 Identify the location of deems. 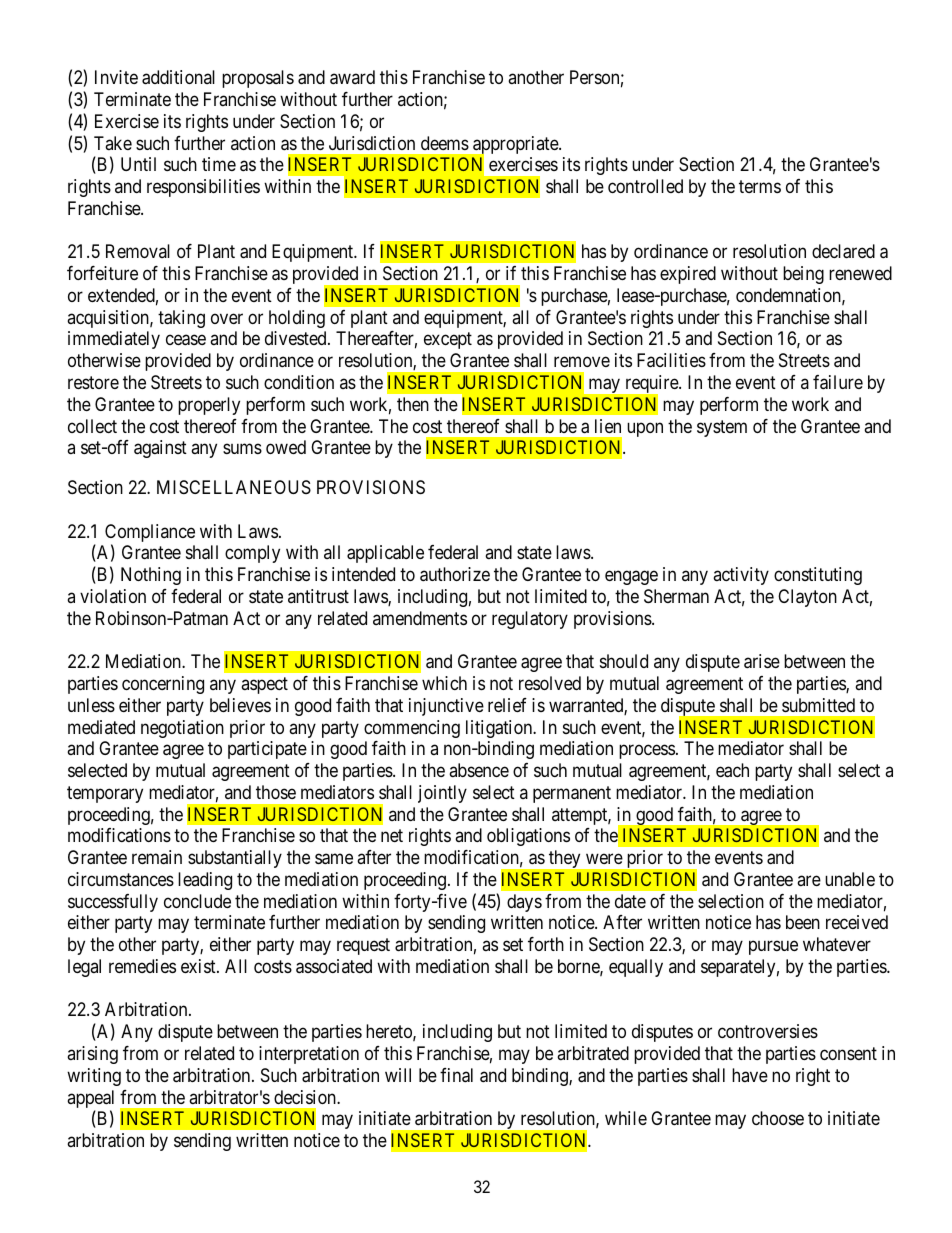
(445, 143).
